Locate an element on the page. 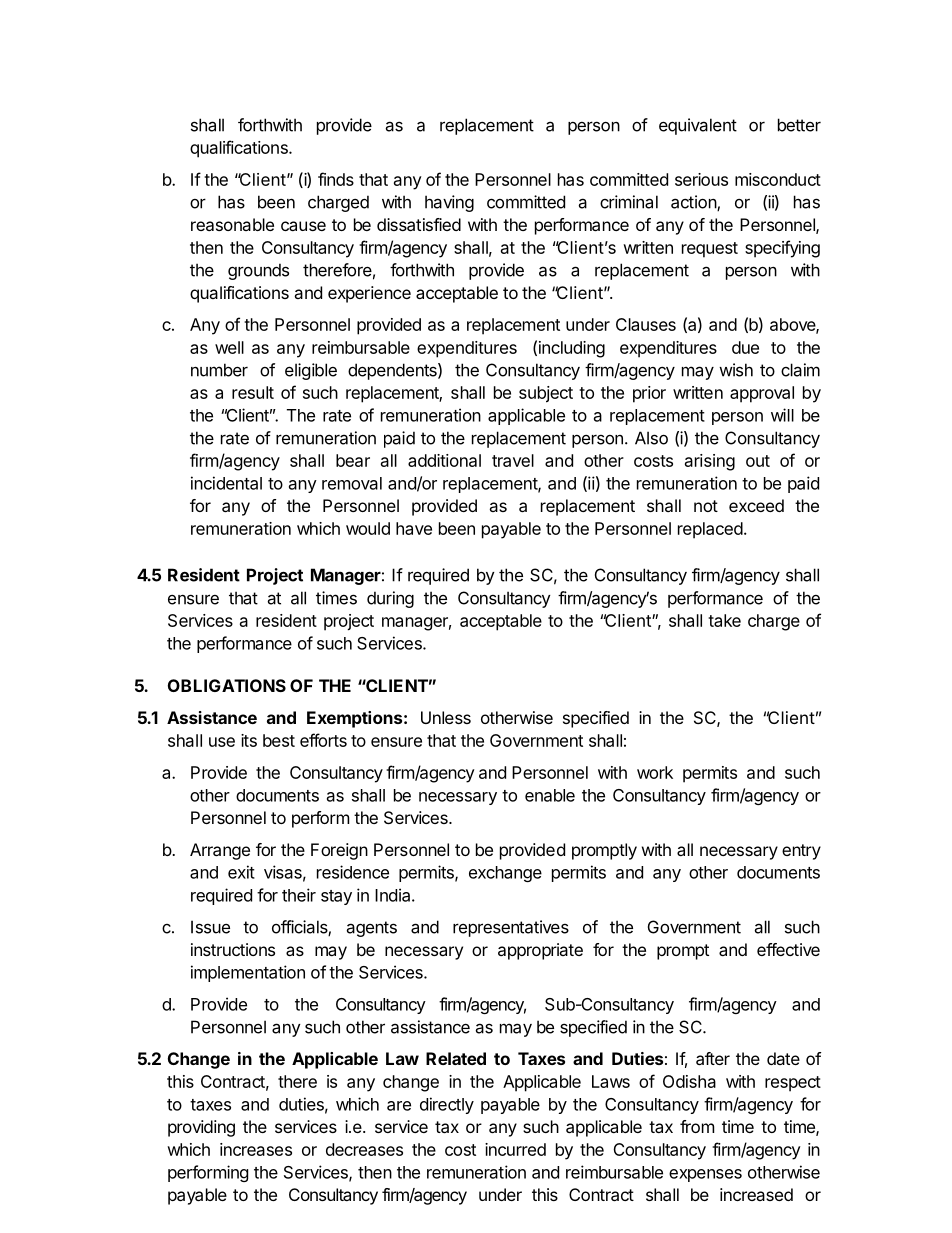  not is located at coordinates (706, 506).
